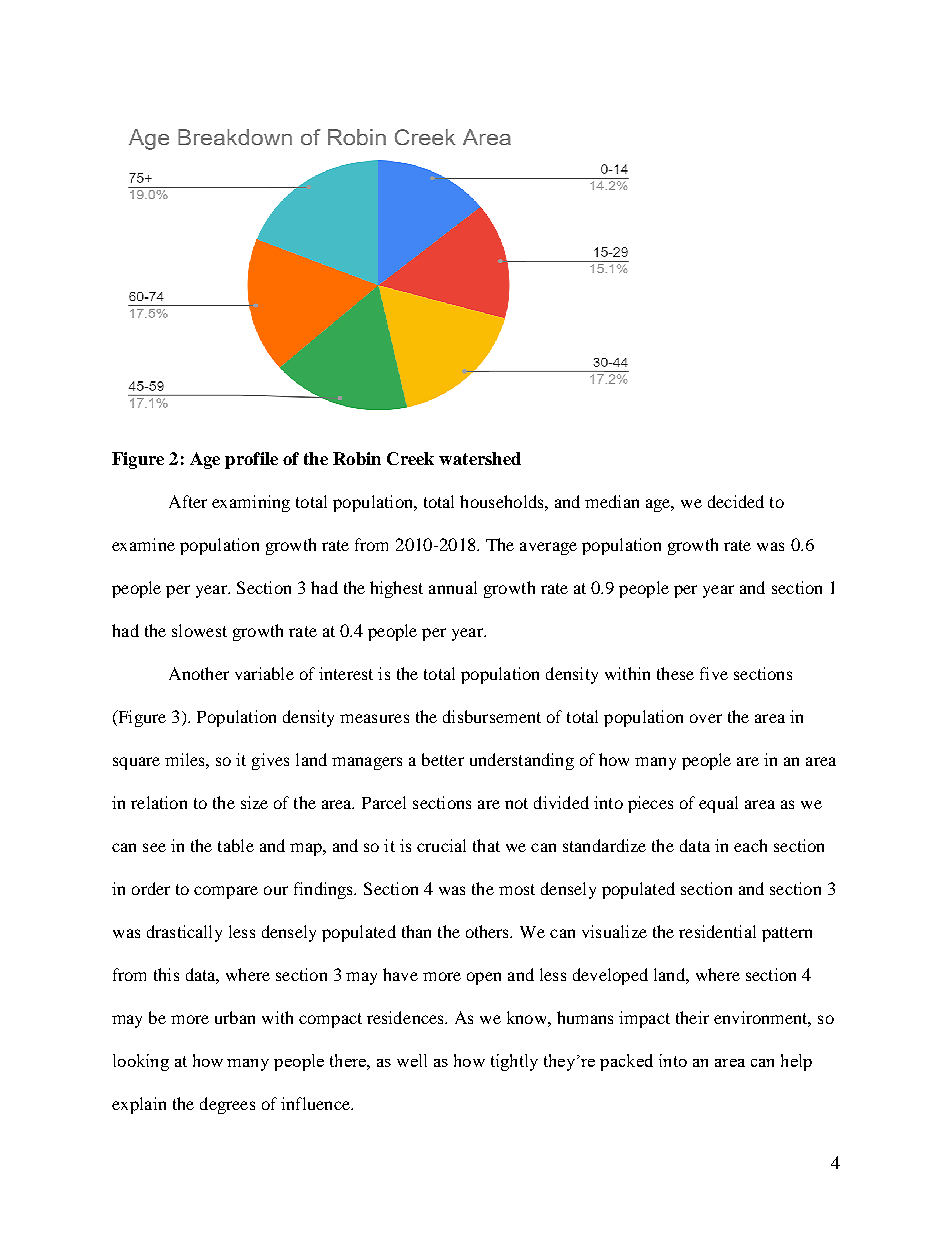 Image resolution: width=952 pixels, height=1233 pixels. Describe the element at coordinates (251, 460) in the document. I see `profile` at that location.
